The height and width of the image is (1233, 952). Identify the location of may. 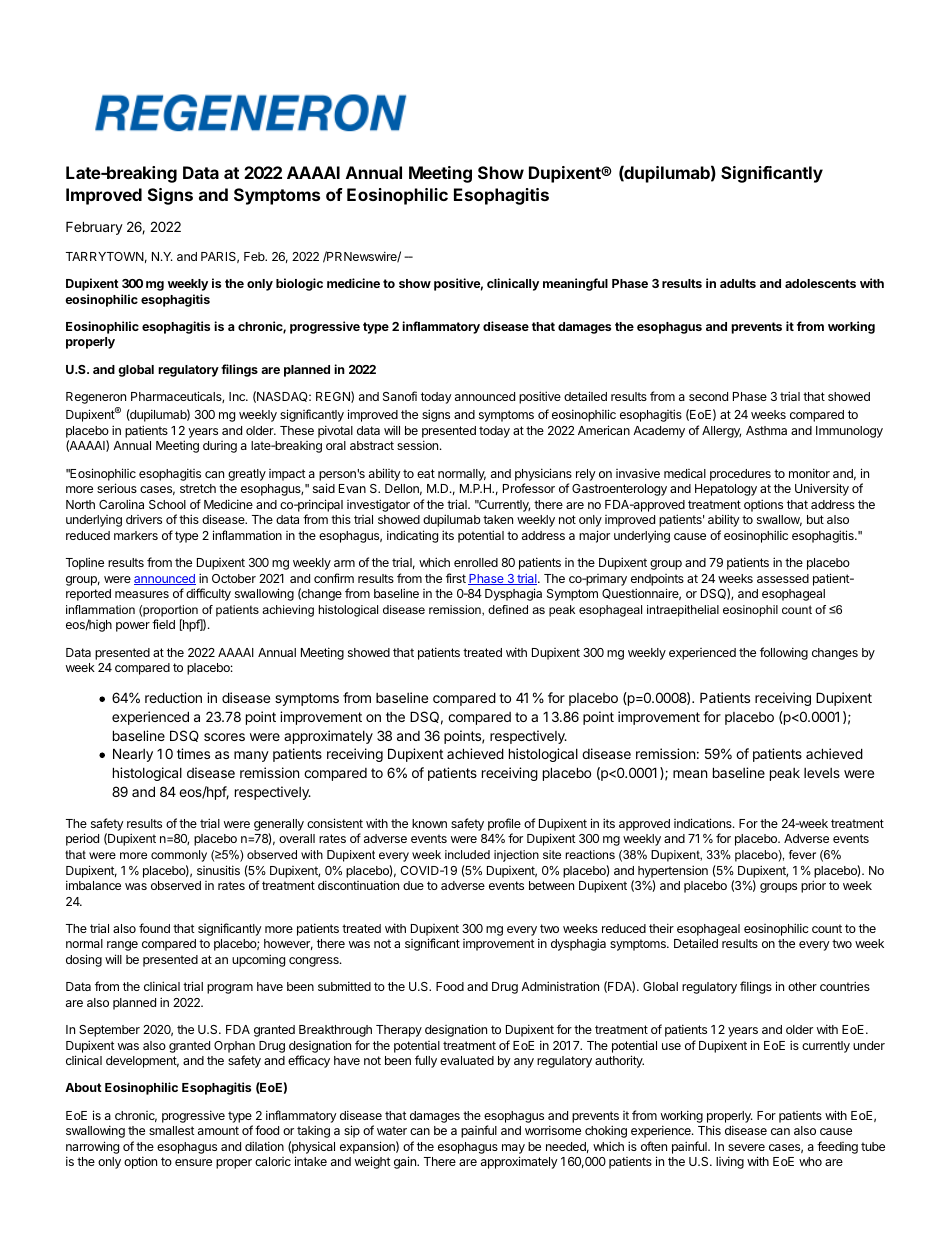
(513, 1149).
